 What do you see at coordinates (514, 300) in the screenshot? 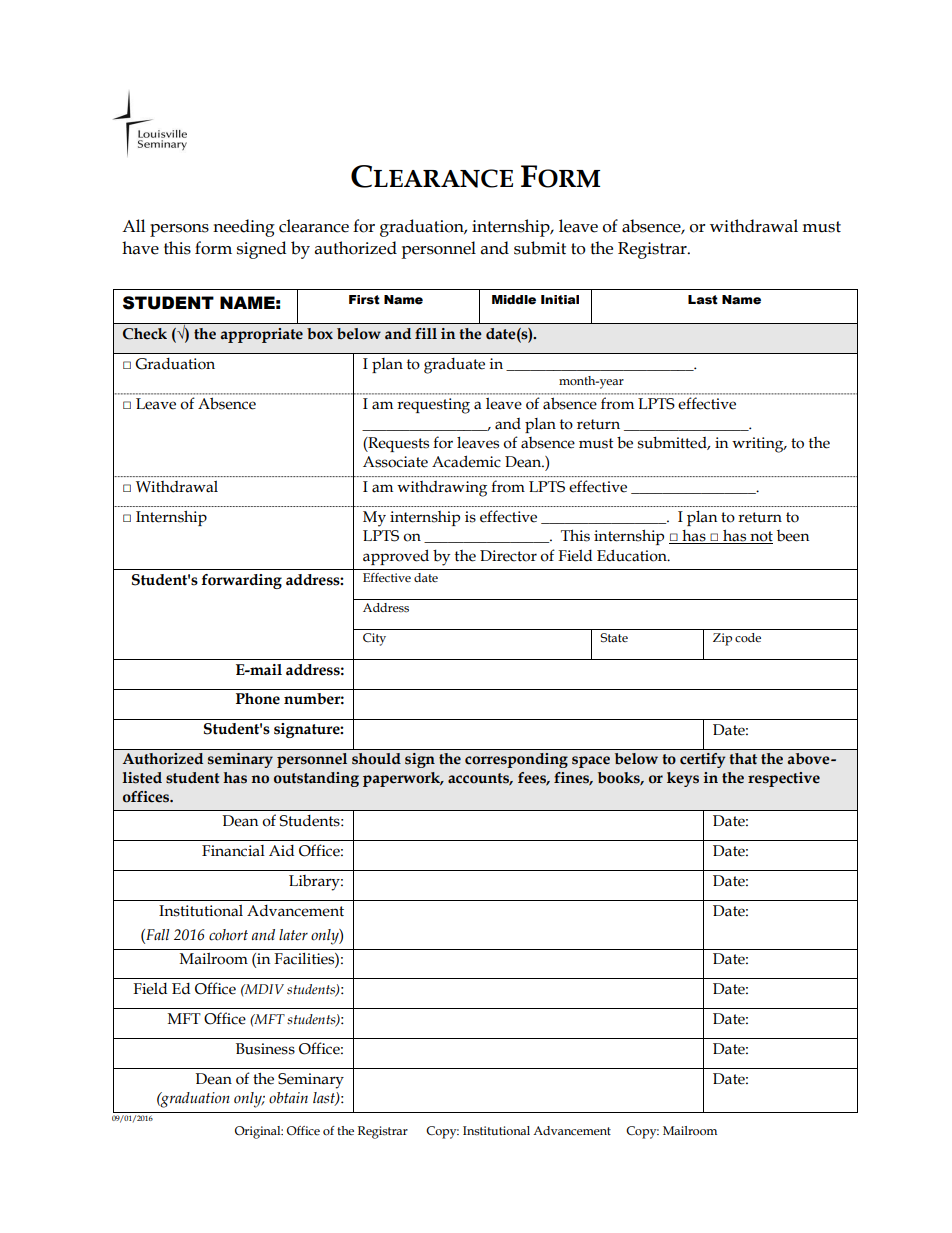
I see `Middle` at bounding box center [514, 300].
